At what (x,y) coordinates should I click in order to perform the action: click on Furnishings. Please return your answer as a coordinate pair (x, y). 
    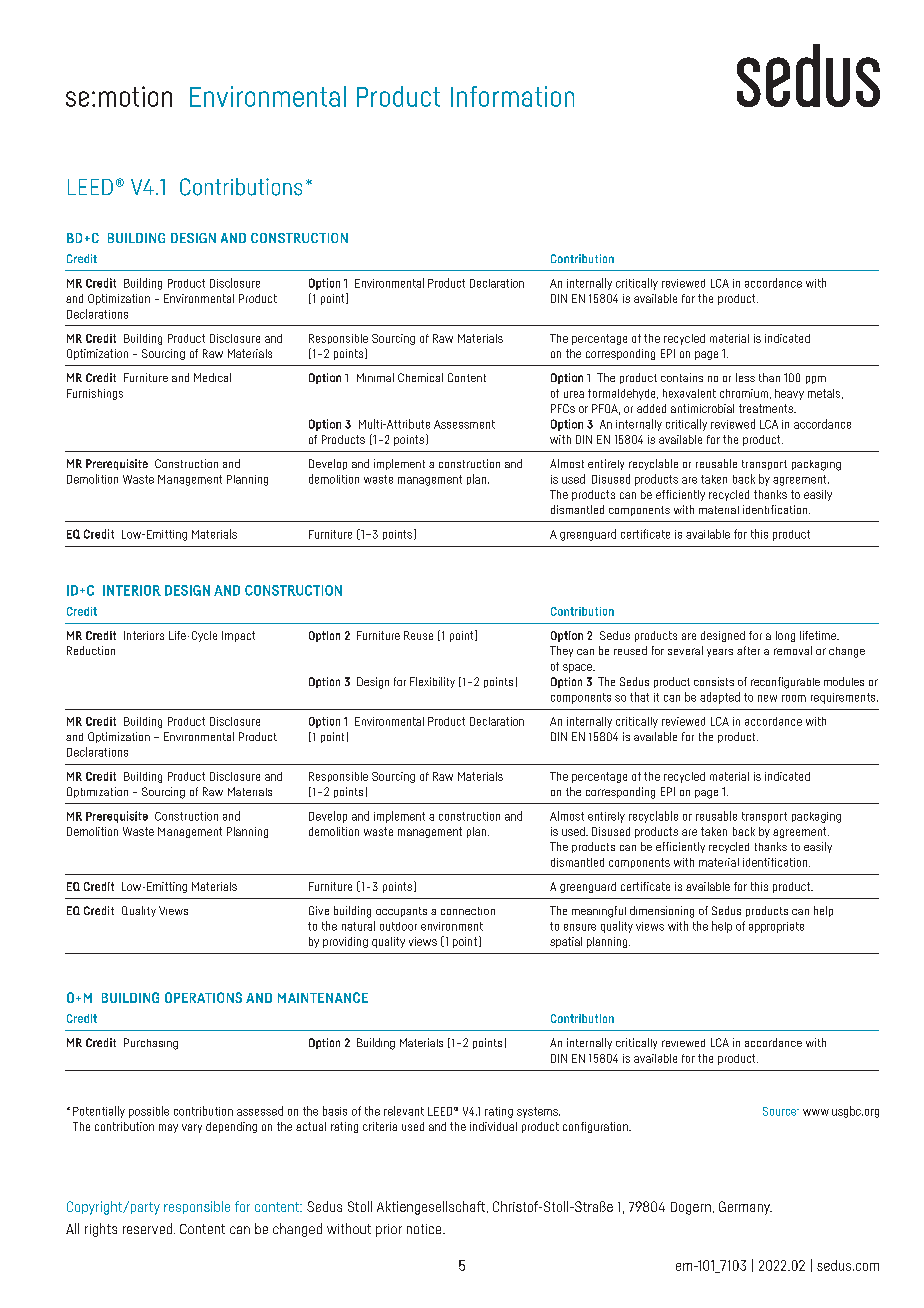
    Looking at the image, I should click on (95, 394).
